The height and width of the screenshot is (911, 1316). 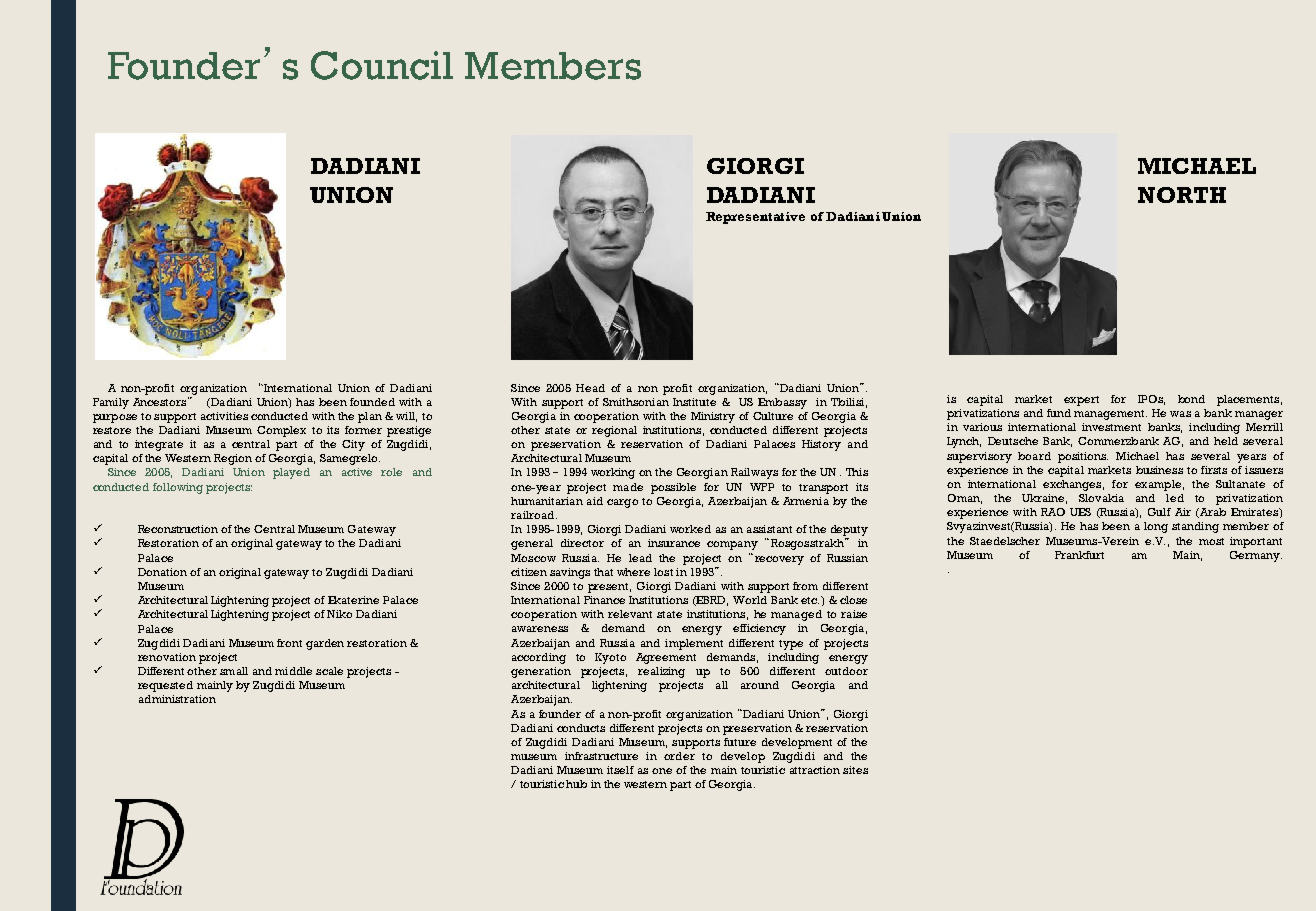 What do you see at coordinates (1081, 401) in the screenshot?
I see `expert` at bounding box center [1081, 401].
